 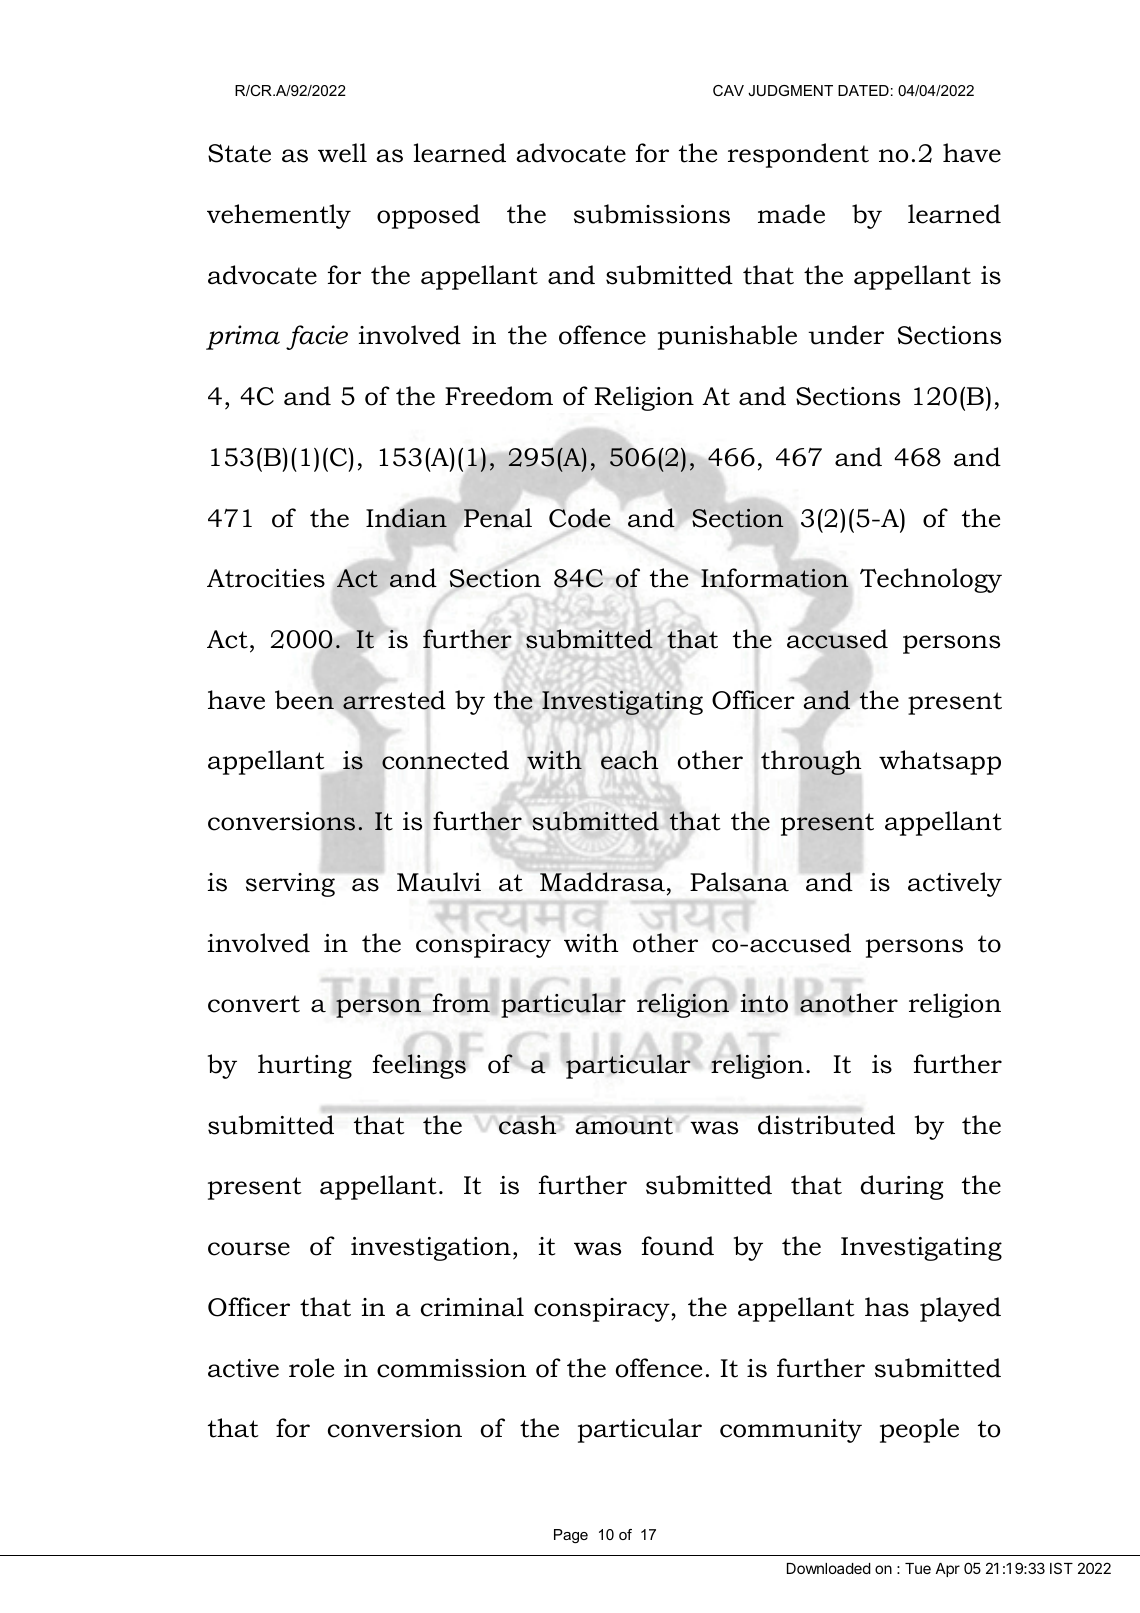 What do you see at coordinates (811, 762) in the document?
I see `through` at bounding box center [811, 762].
